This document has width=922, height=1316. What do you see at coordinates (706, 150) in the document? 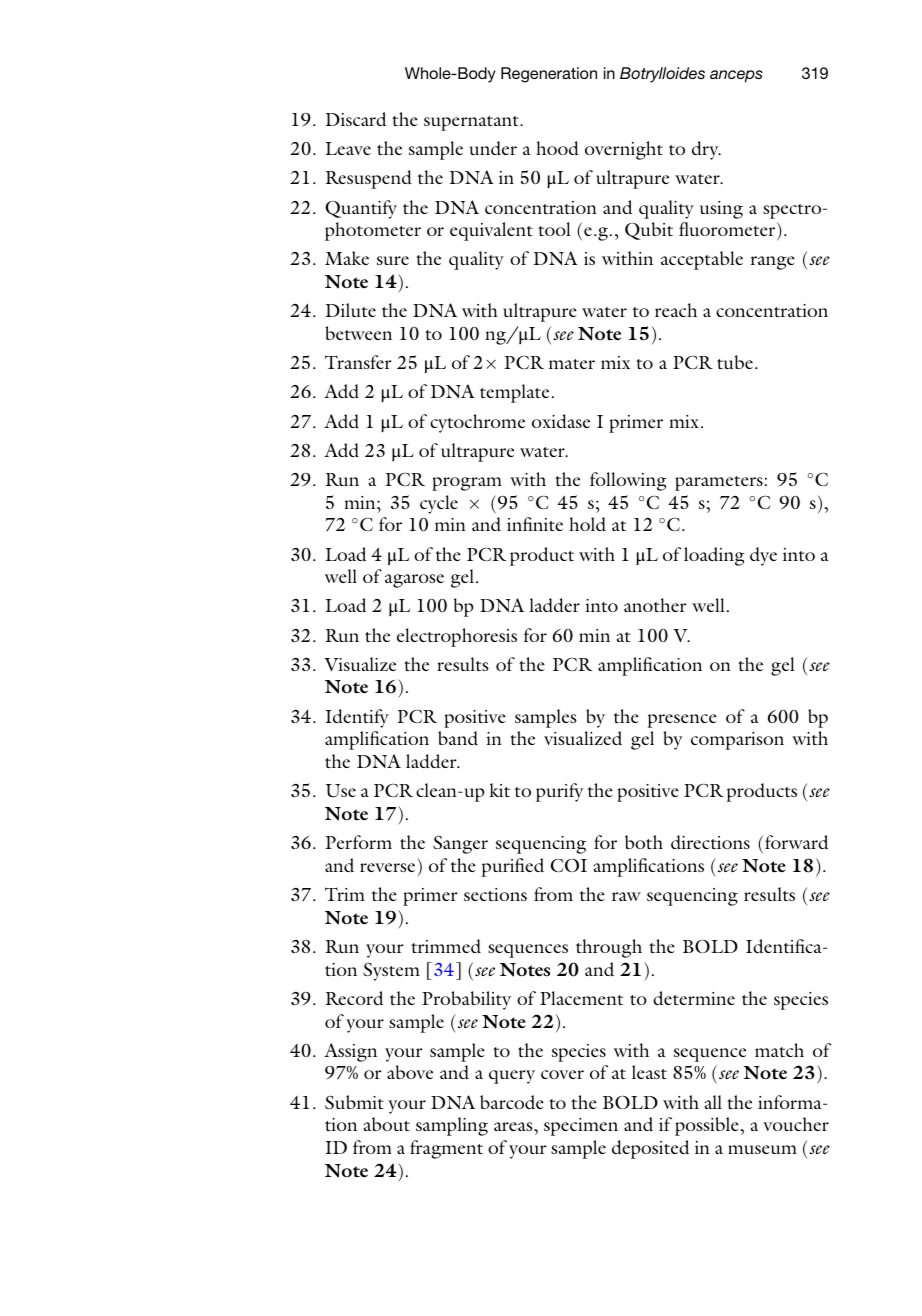
I see `dry` at bounding box center [706, 150].
